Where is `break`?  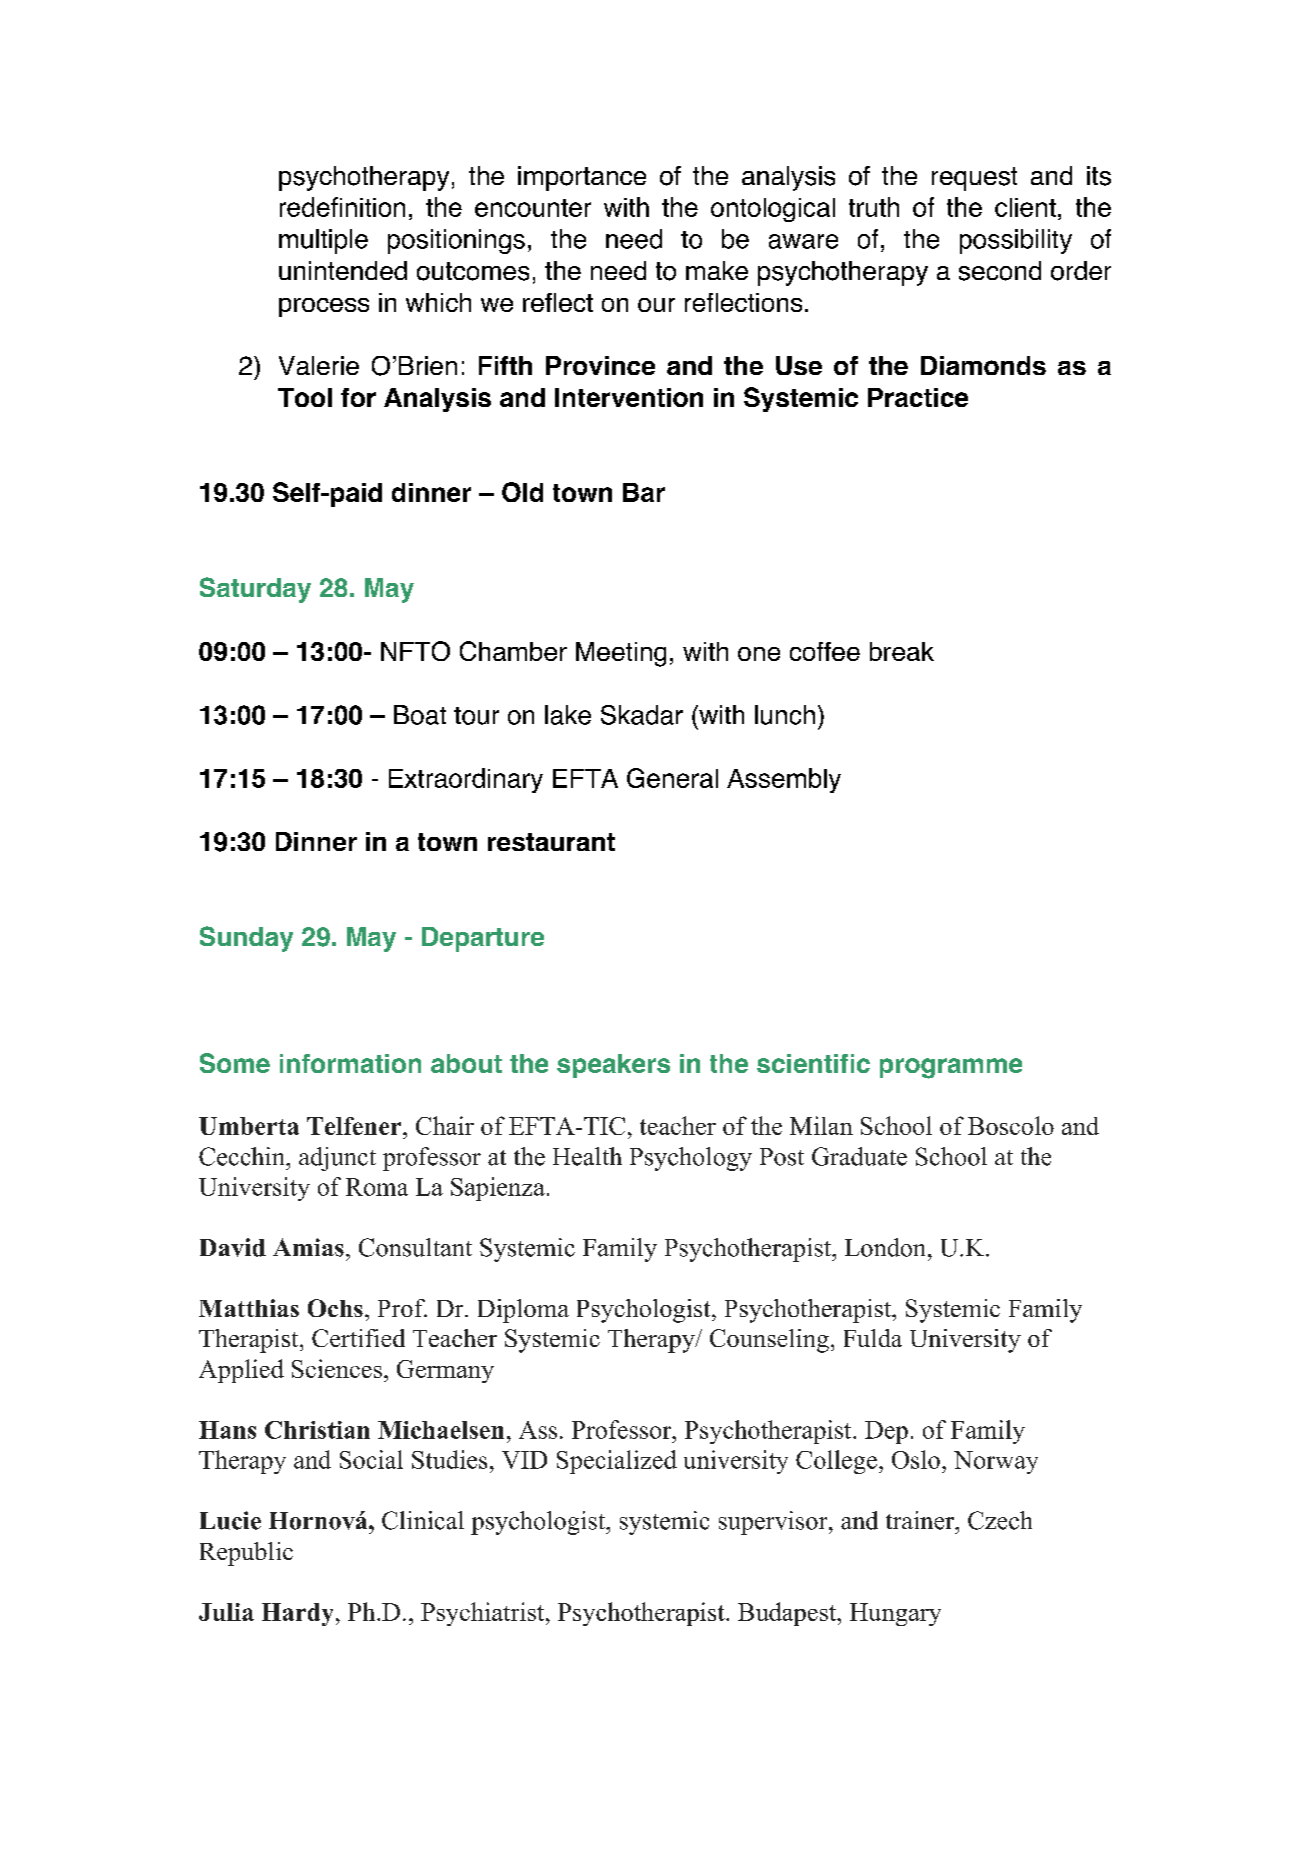 break is located at coordinates (902, 651).
